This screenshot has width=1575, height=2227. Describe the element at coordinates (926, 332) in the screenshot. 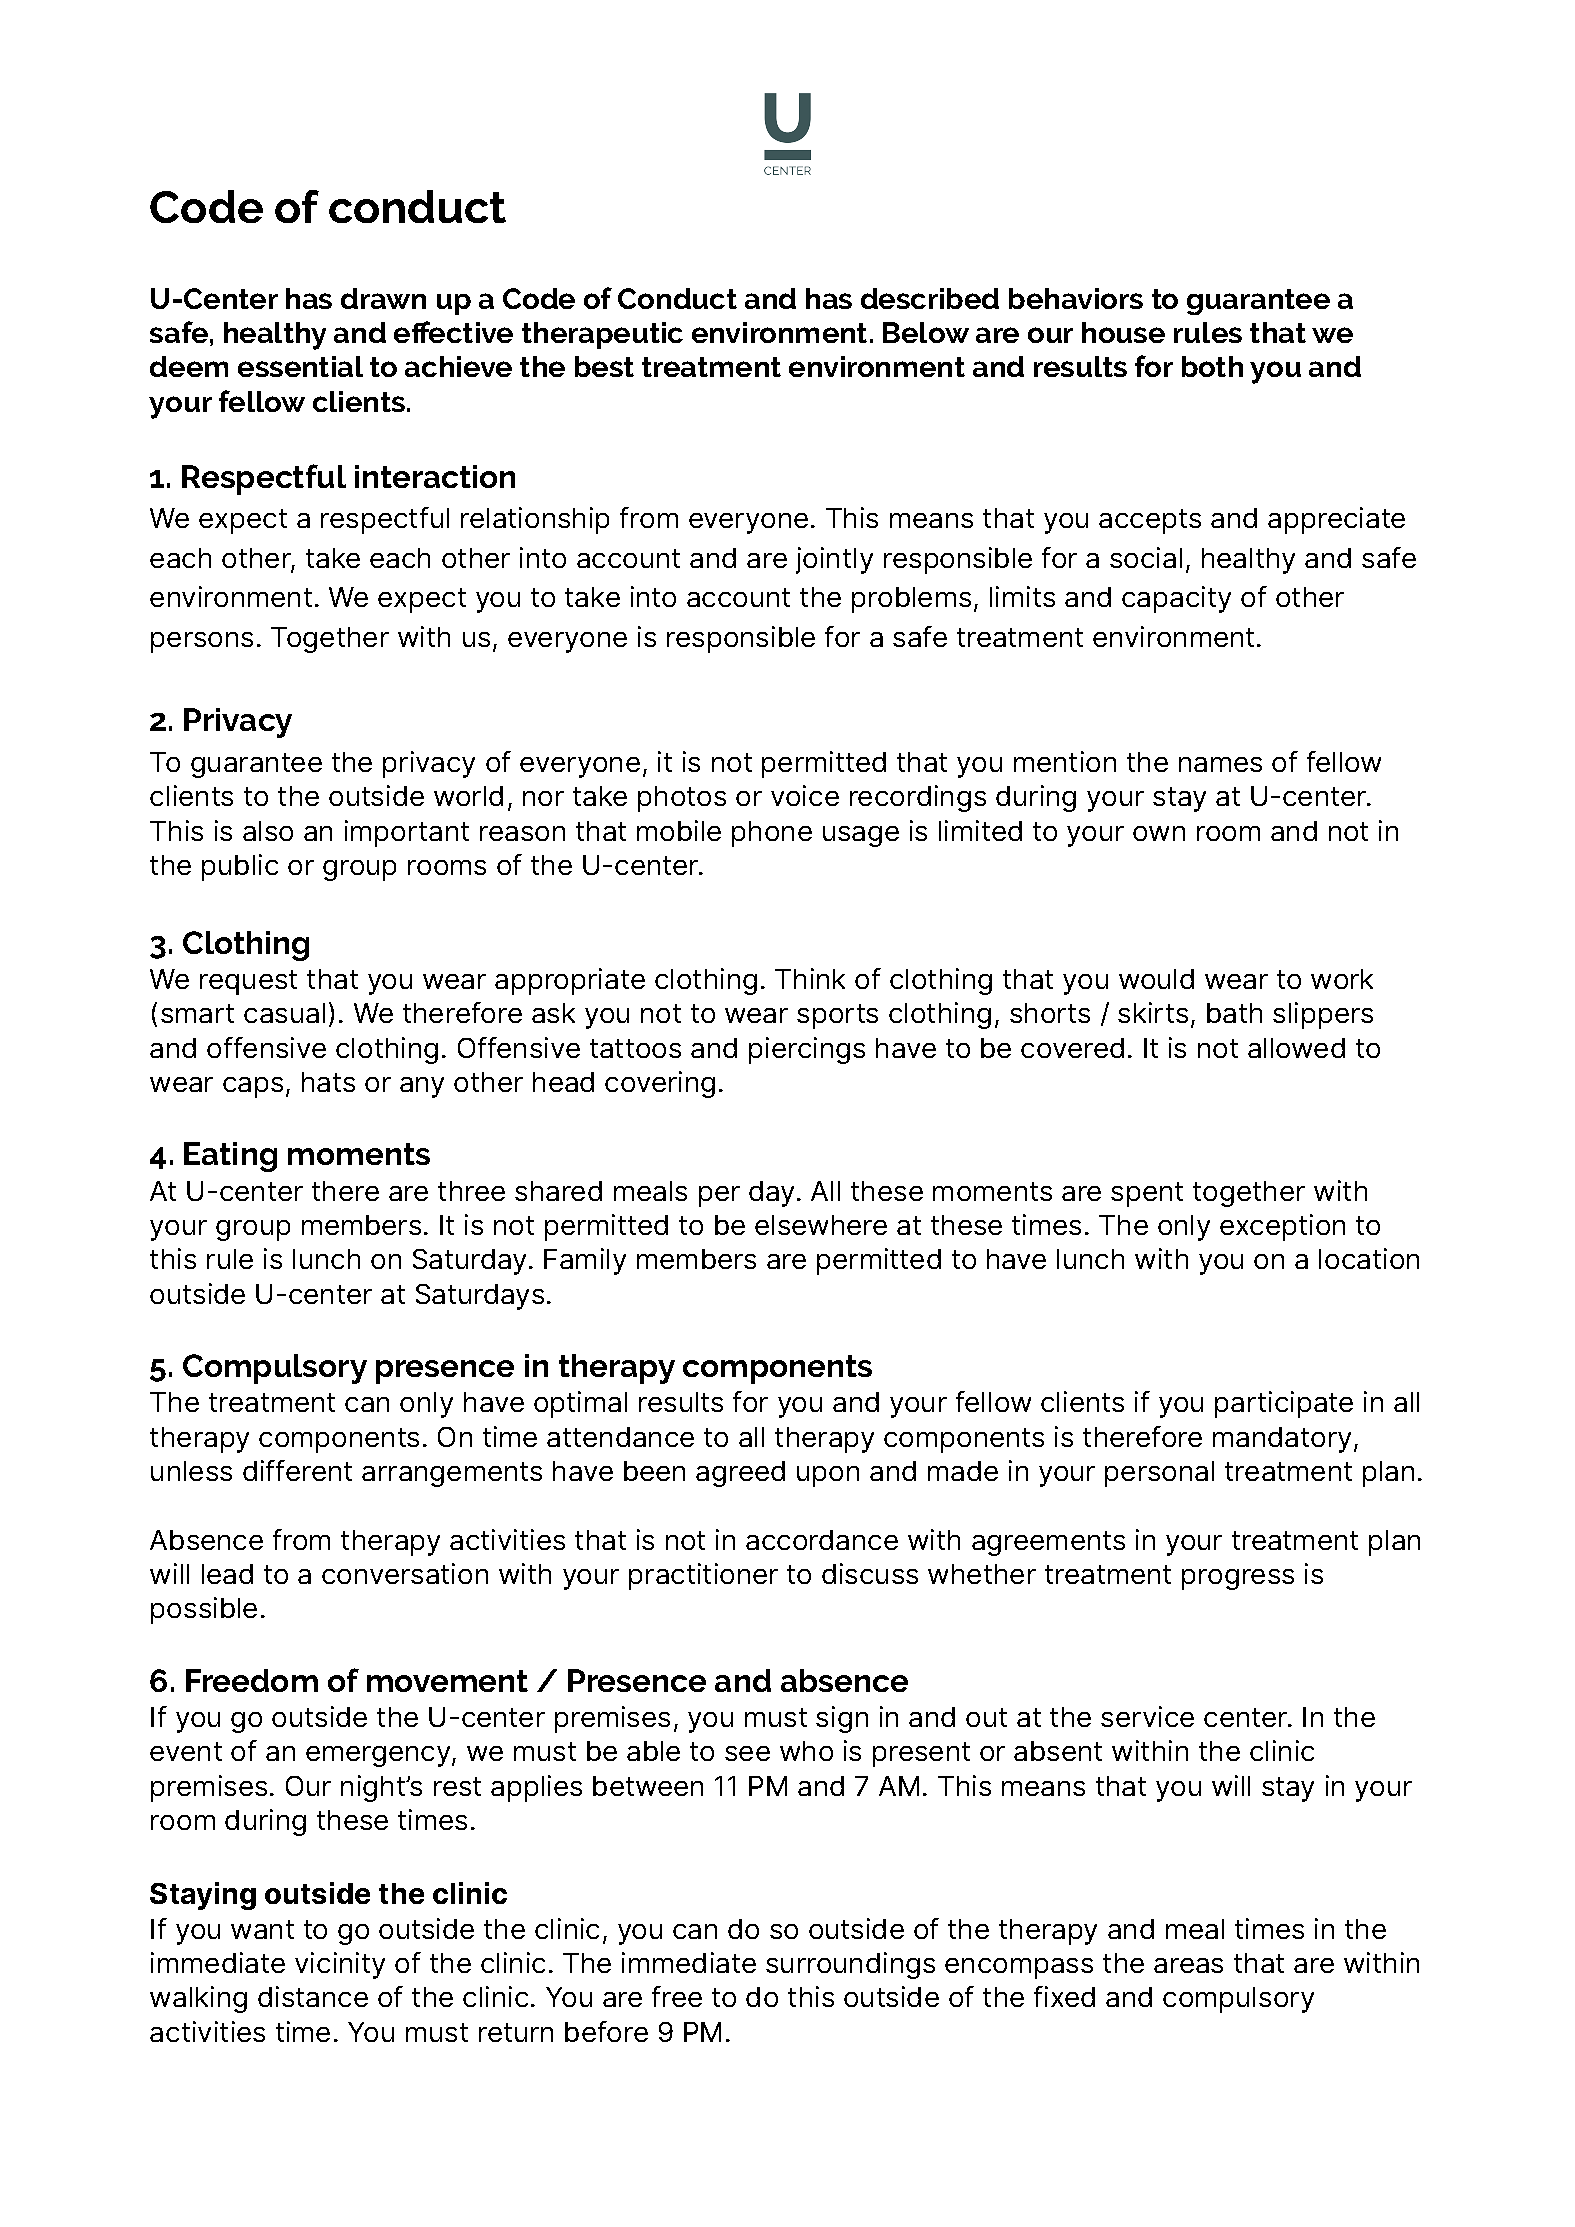

I see `Below` at that location.
